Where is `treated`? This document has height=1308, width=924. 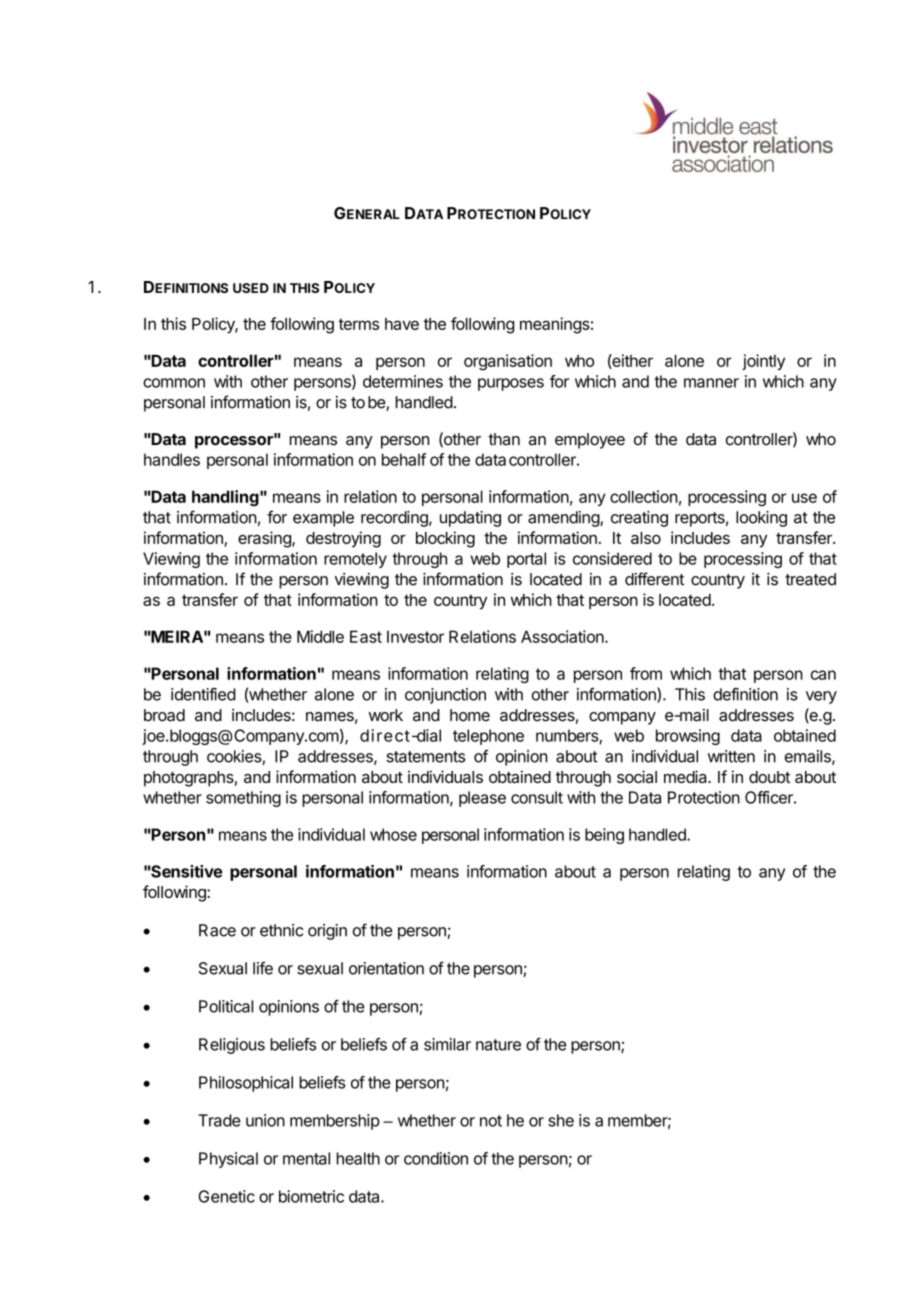 treated is located at coordinates (810, 579).
